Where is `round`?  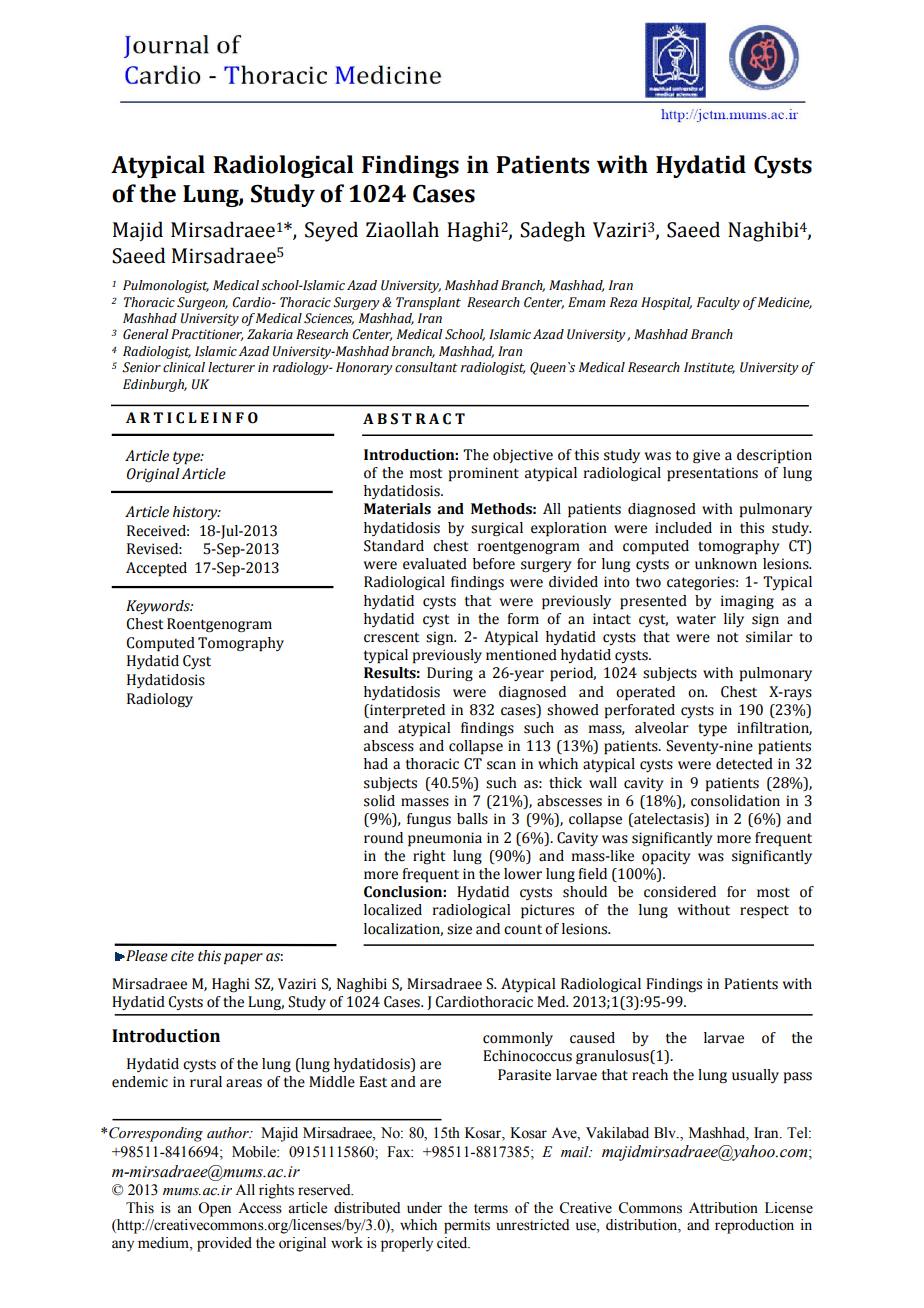
round is located at coordinates (383, 838).
